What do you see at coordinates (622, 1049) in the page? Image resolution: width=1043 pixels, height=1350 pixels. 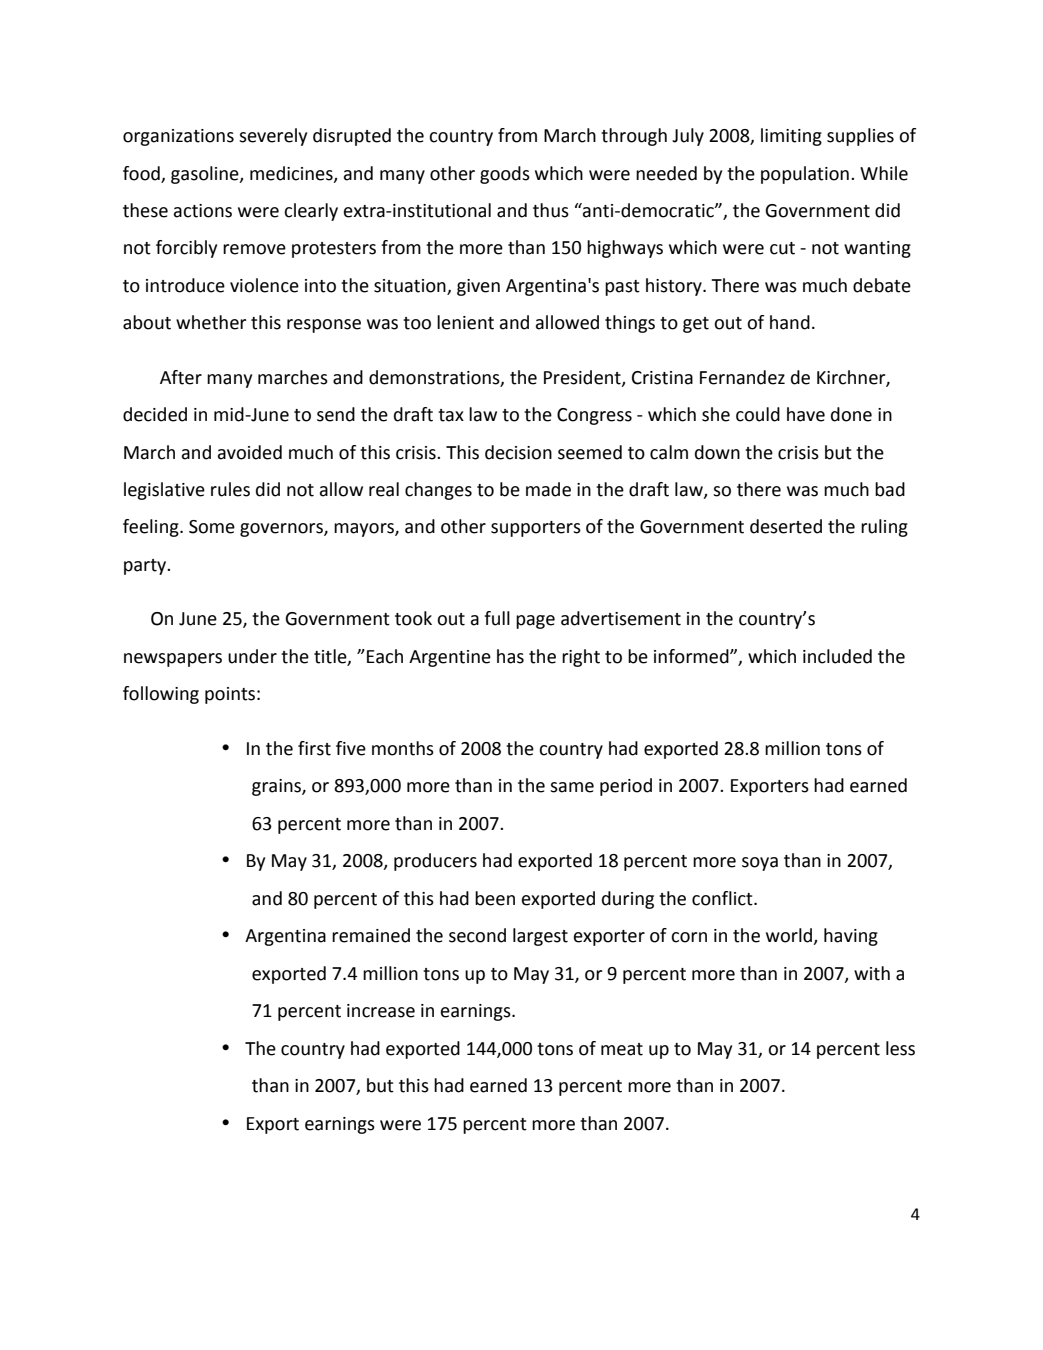 I see `meat` at bounding box center [622, 1049].
